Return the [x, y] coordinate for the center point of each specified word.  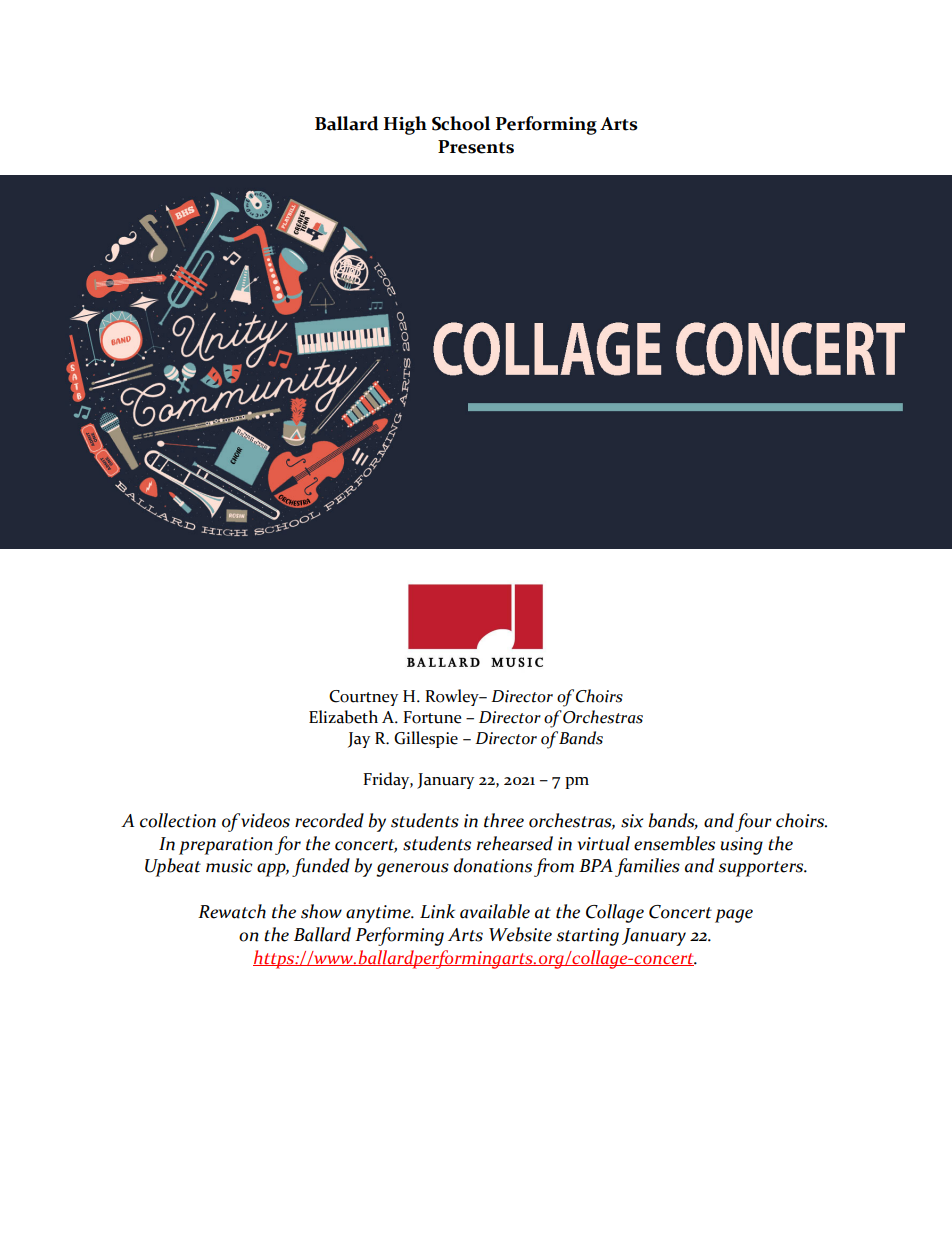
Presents [476, 147]
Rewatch [232, 911]
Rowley [453, 697]
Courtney [363, 698]
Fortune [432, 717]
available [495, 911]
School [461, 123]
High [405, 125]
